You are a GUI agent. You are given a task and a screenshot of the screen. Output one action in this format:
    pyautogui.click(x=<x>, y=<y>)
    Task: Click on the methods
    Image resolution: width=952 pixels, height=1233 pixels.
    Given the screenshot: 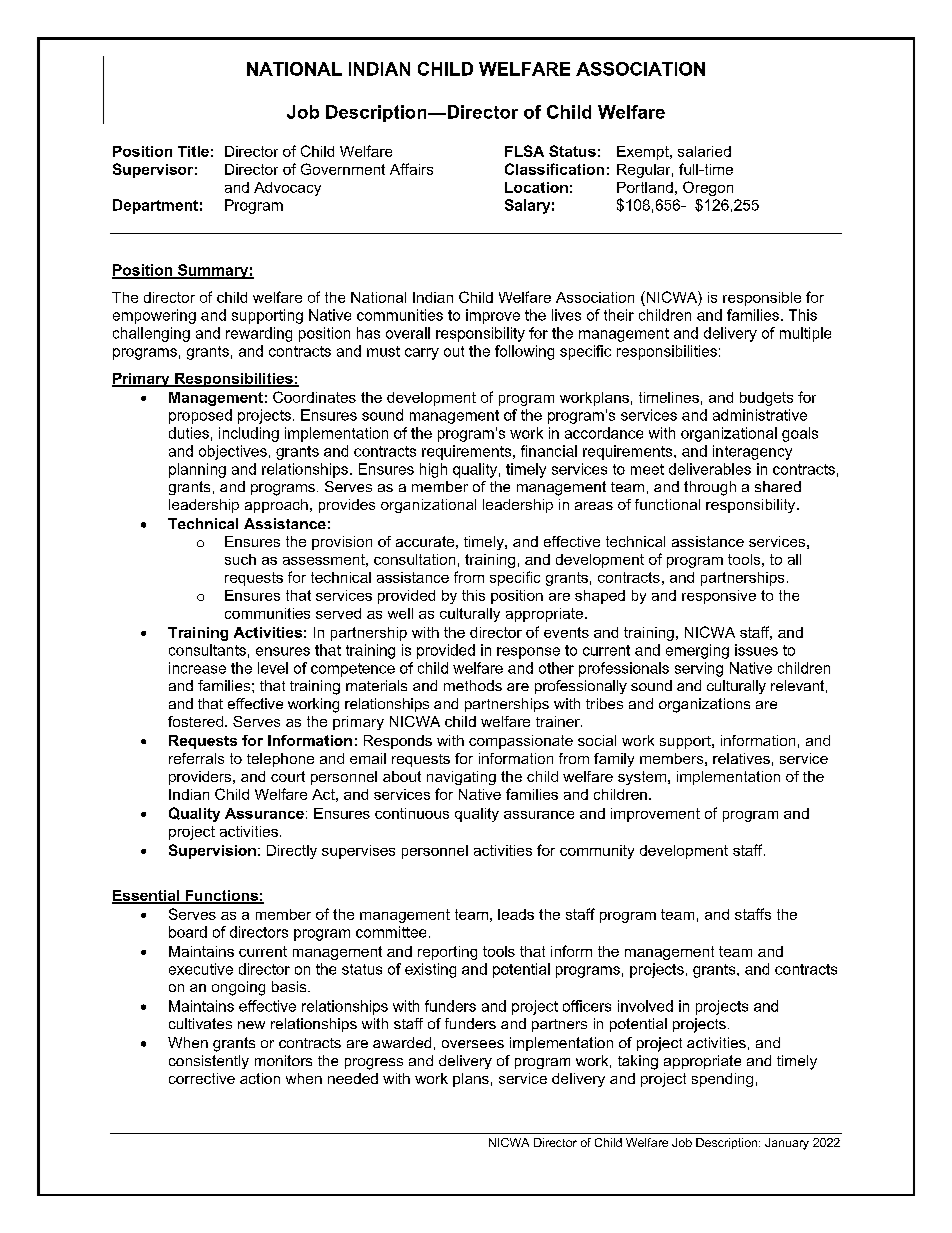 What is the action you would take?
    pyautogui.click(x=473, y=685)
